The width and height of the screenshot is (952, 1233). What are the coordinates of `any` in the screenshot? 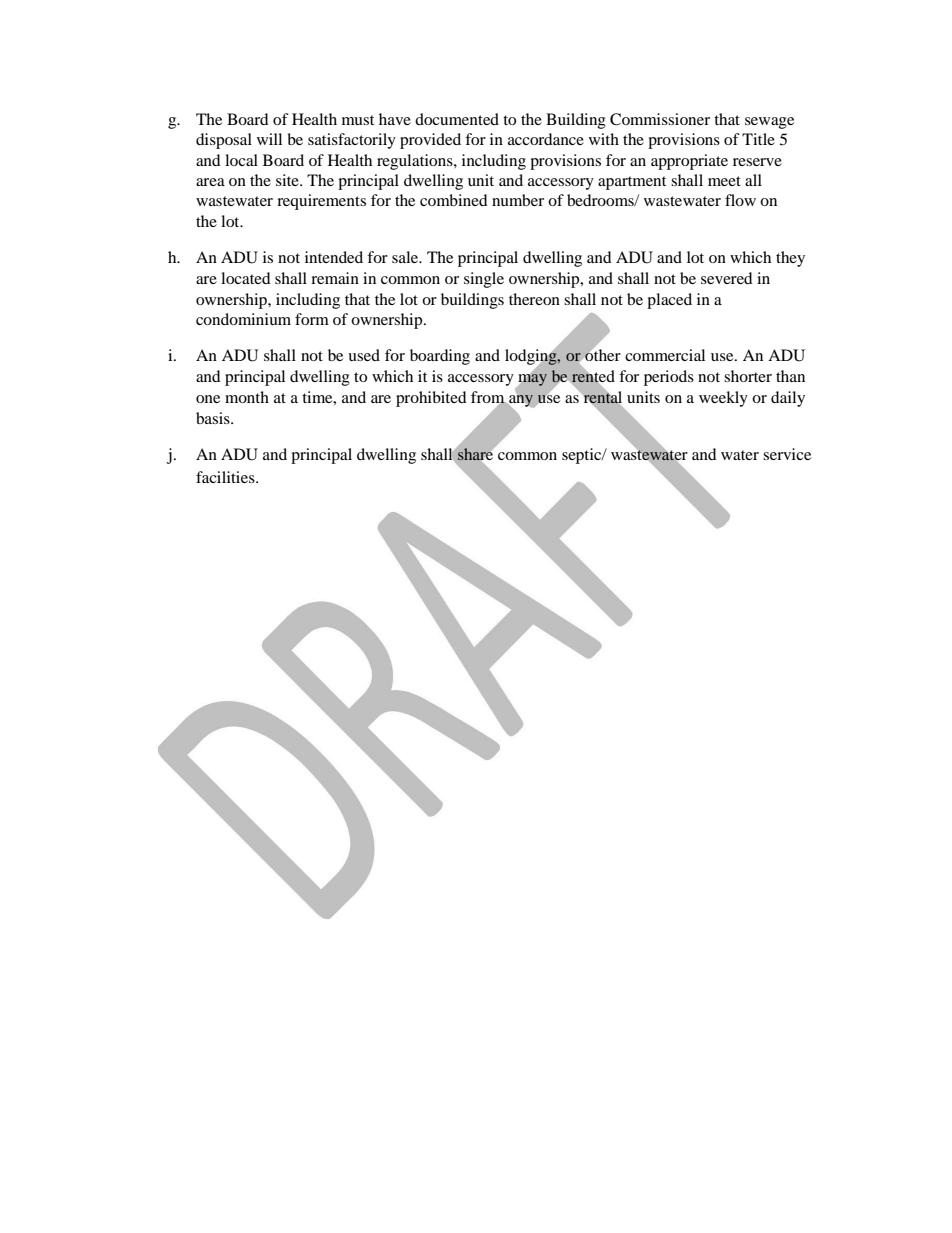 It's located at (521, 401).
